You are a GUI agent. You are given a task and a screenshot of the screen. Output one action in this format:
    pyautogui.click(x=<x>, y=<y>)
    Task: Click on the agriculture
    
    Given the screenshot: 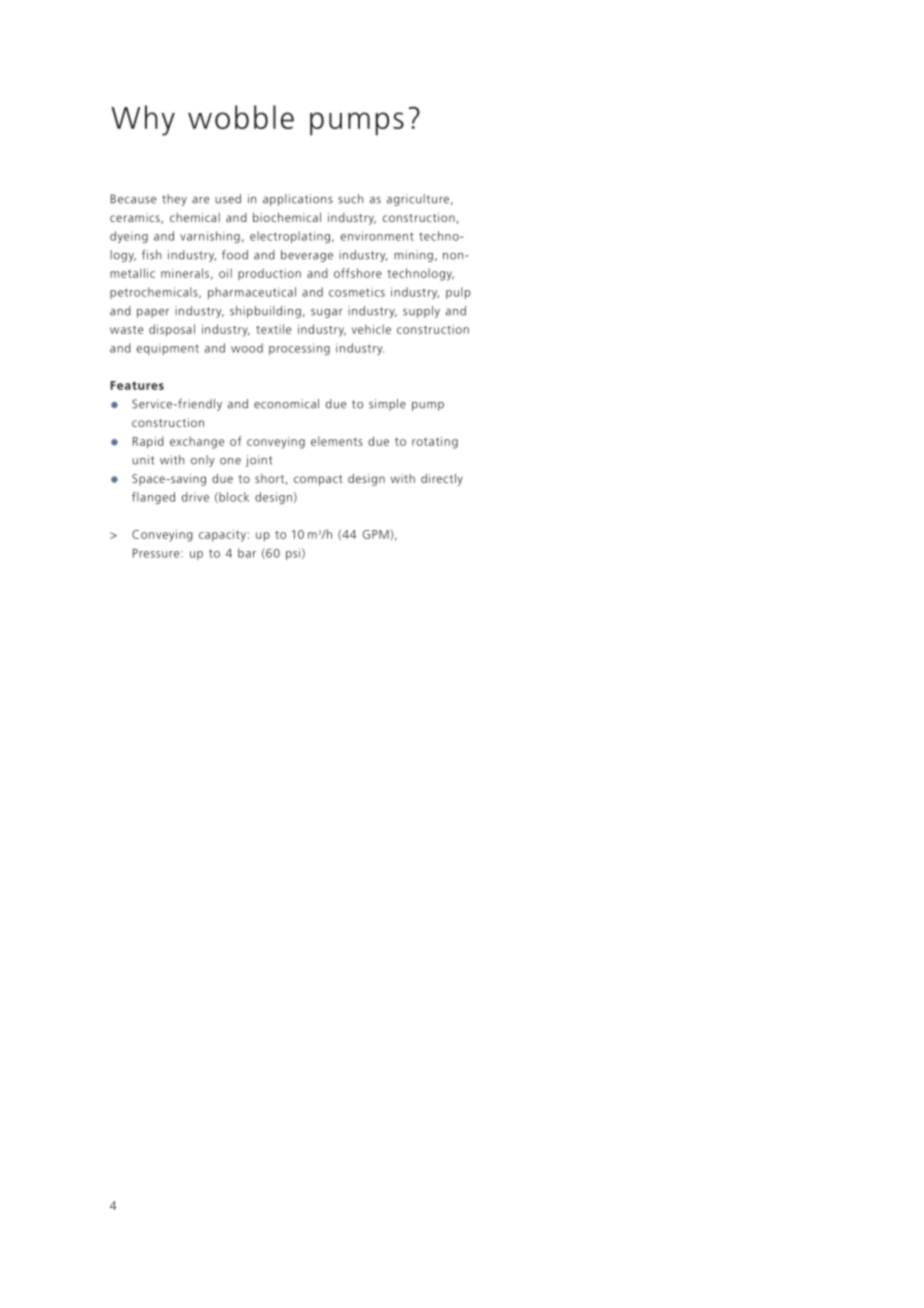 What is the action you would take?
    pyautogui.click(x=418, y=200)
